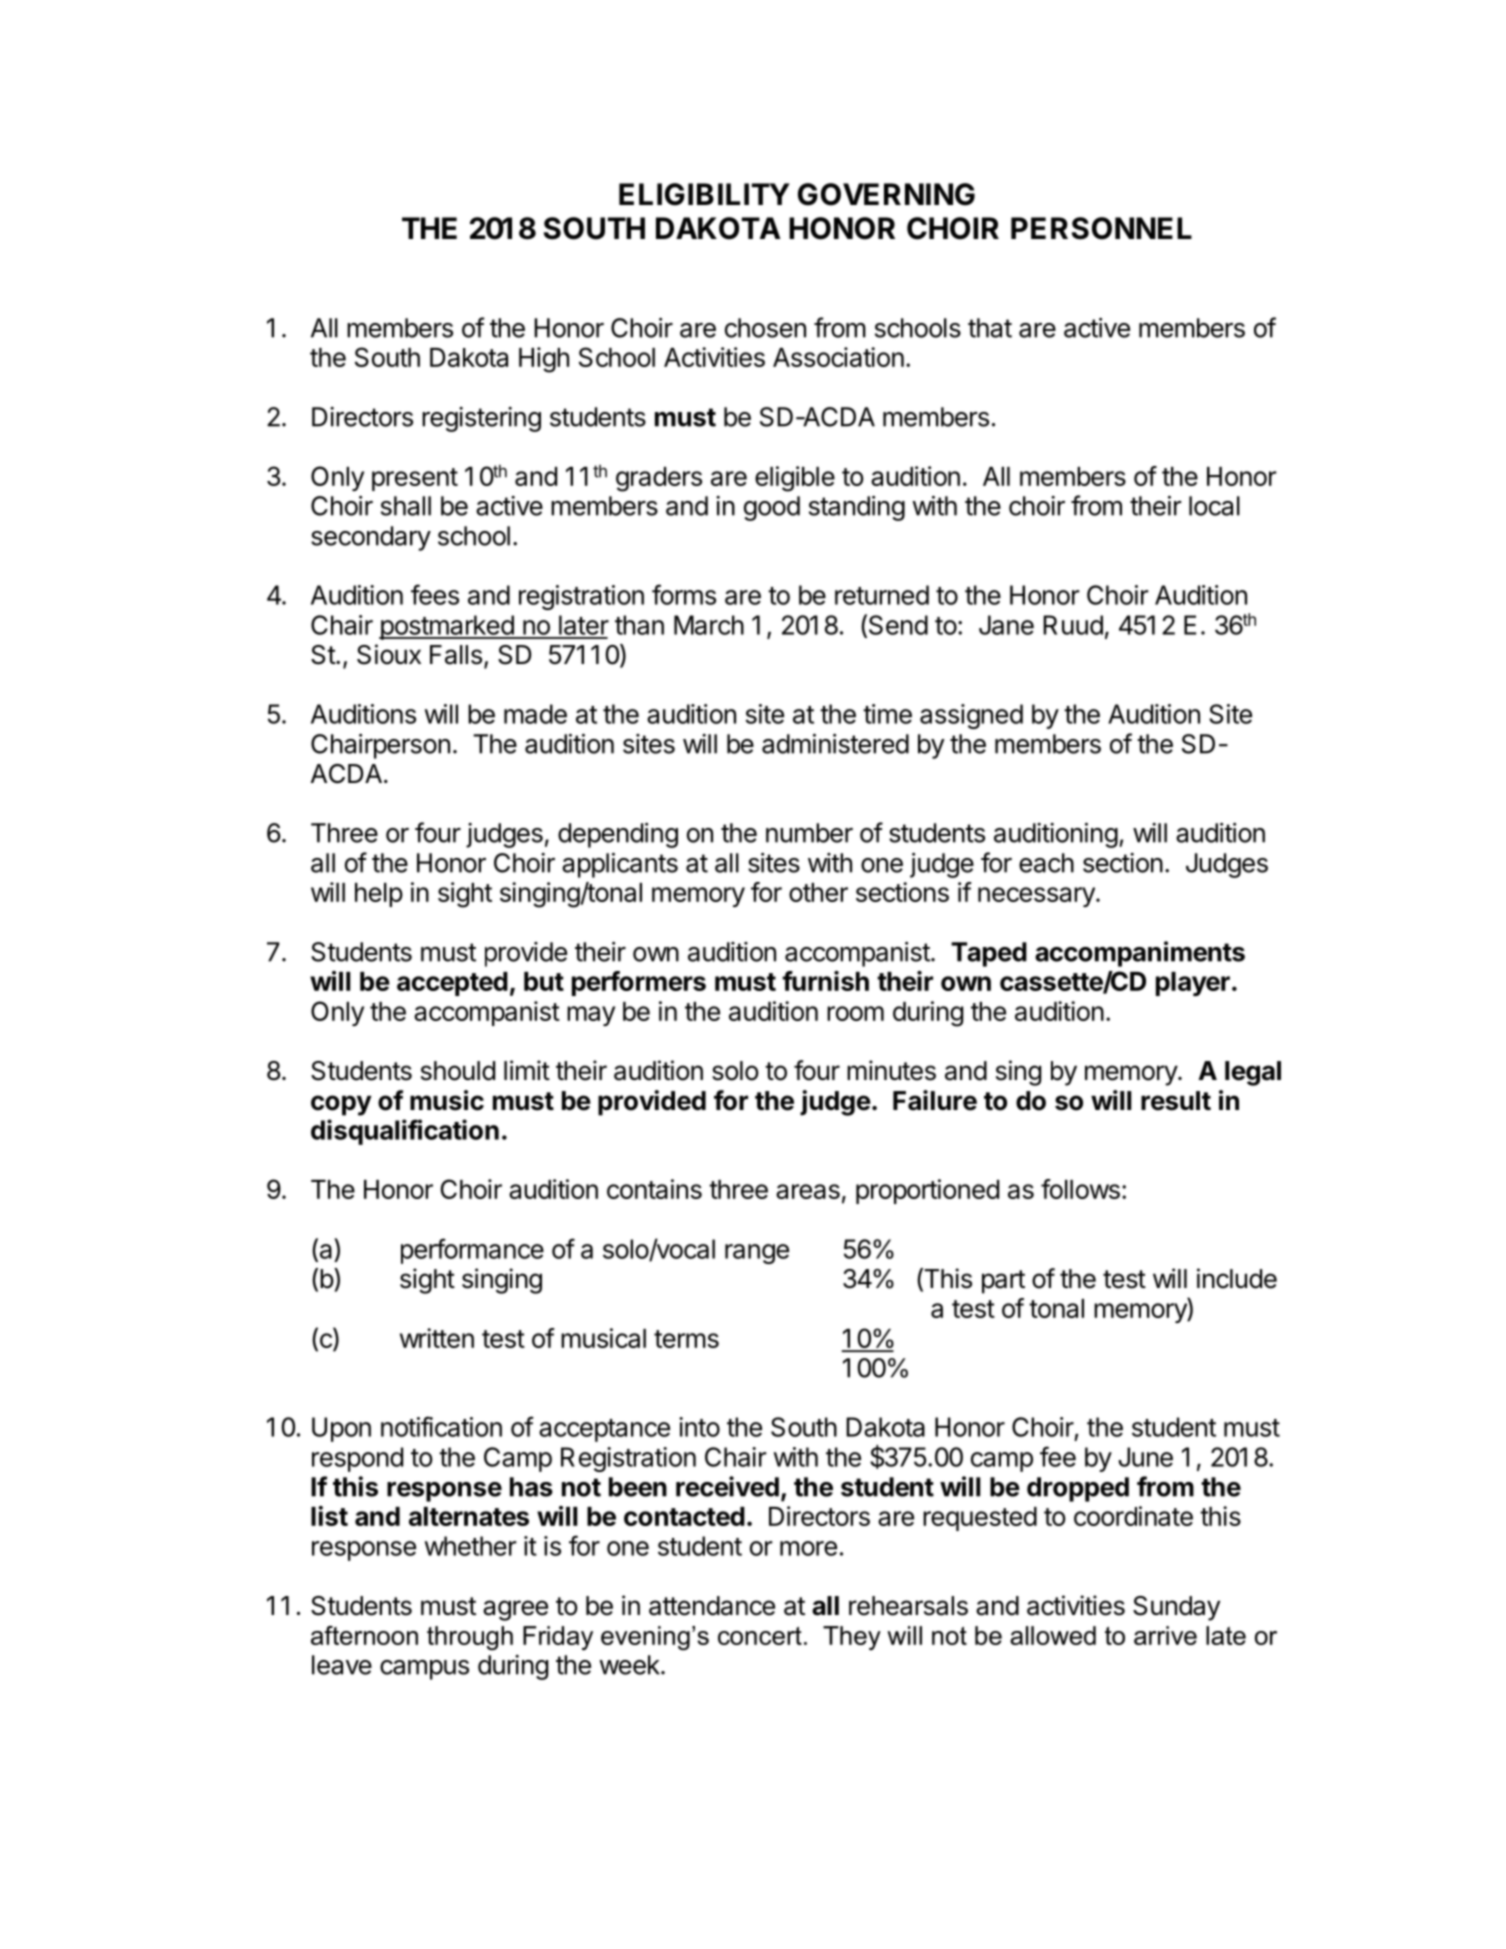  Describe the element at coordinates (437, 1338) in the screenshot. I see `written` at that location.
